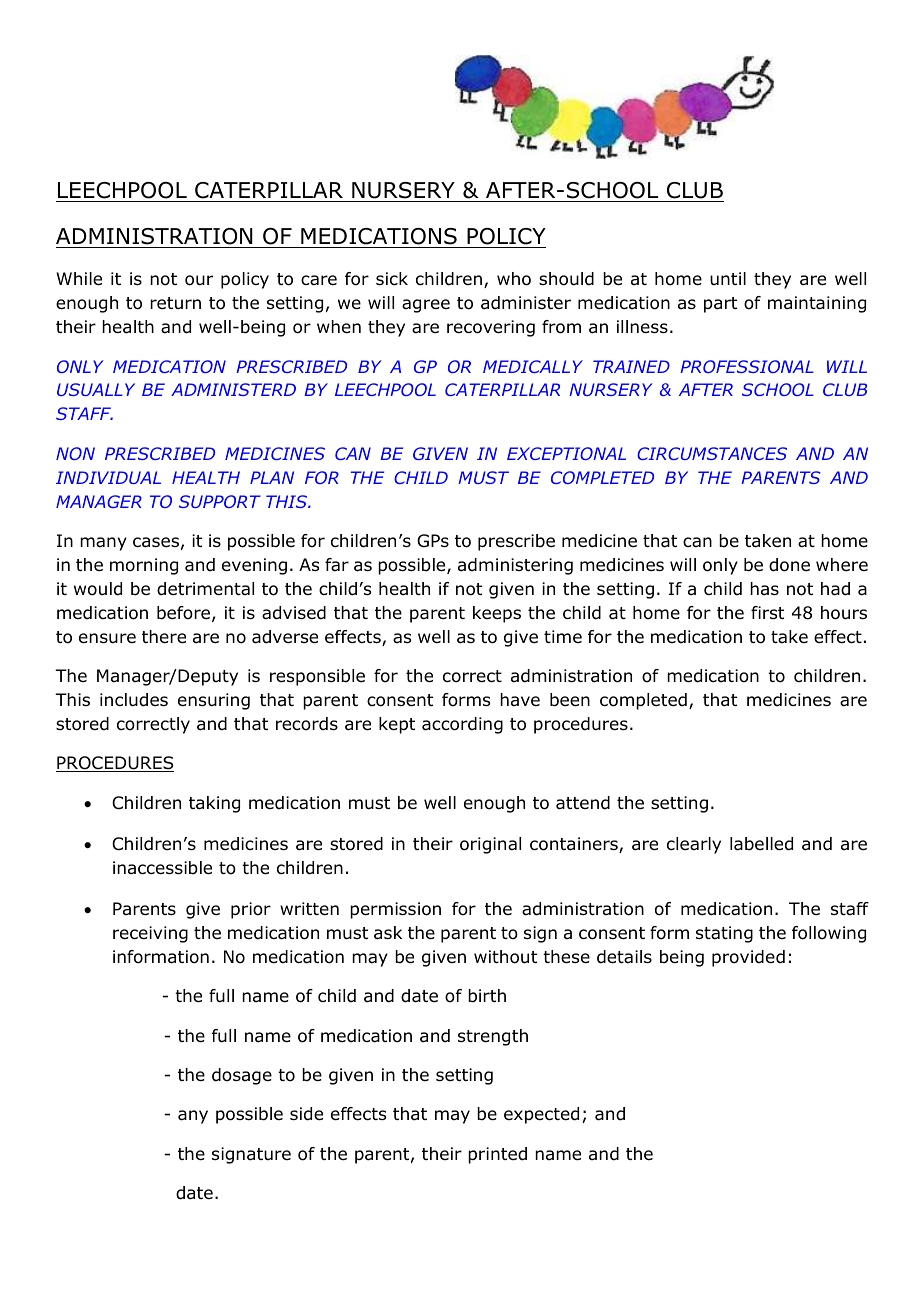 The width and height of the image is (924, 1308). I want to click on return, so click(175, 303).
